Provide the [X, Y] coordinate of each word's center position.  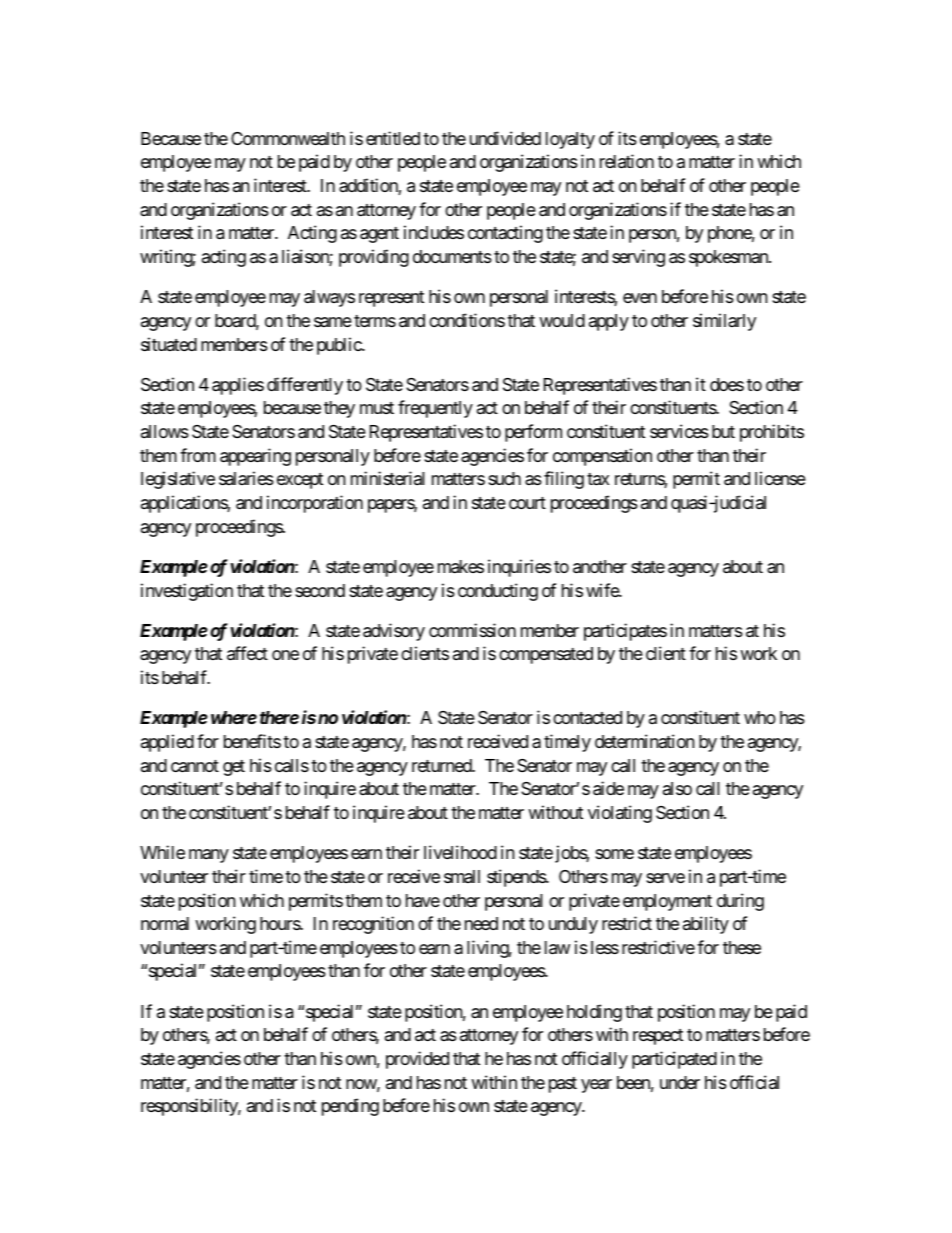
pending [350, 1107]
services [679, 431]
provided [417, 1060]
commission [472, 630]
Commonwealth [288, 138]
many [209, 856]
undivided [505, 138]
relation [627, 161]
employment [667, 902]
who [760, 717]
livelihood [460, 852]
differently [305, 386]
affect [247, 653]
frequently [435, 409]
